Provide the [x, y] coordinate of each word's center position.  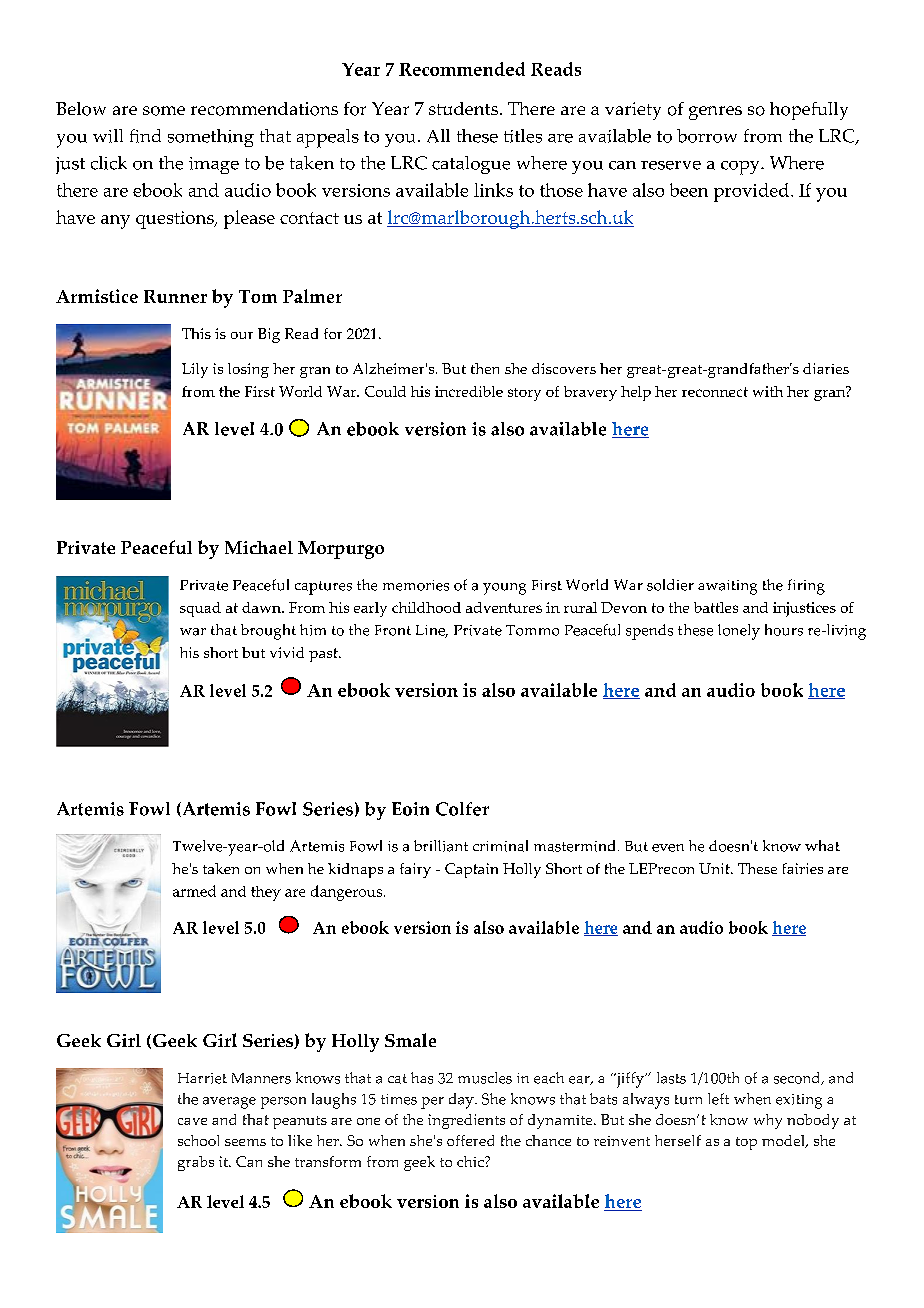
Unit [715, 868]
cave [192, 1121]
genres [715, 113]
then [485, 368]
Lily [195, 370]
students [463, 108]
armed [194, 891]
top [746, 1143]
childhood [426, 607]
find [145, 136]
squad [200, 609]
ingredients [466, 1121]
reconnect [715, 392]
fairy [415, 870]
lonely [739, 632]
